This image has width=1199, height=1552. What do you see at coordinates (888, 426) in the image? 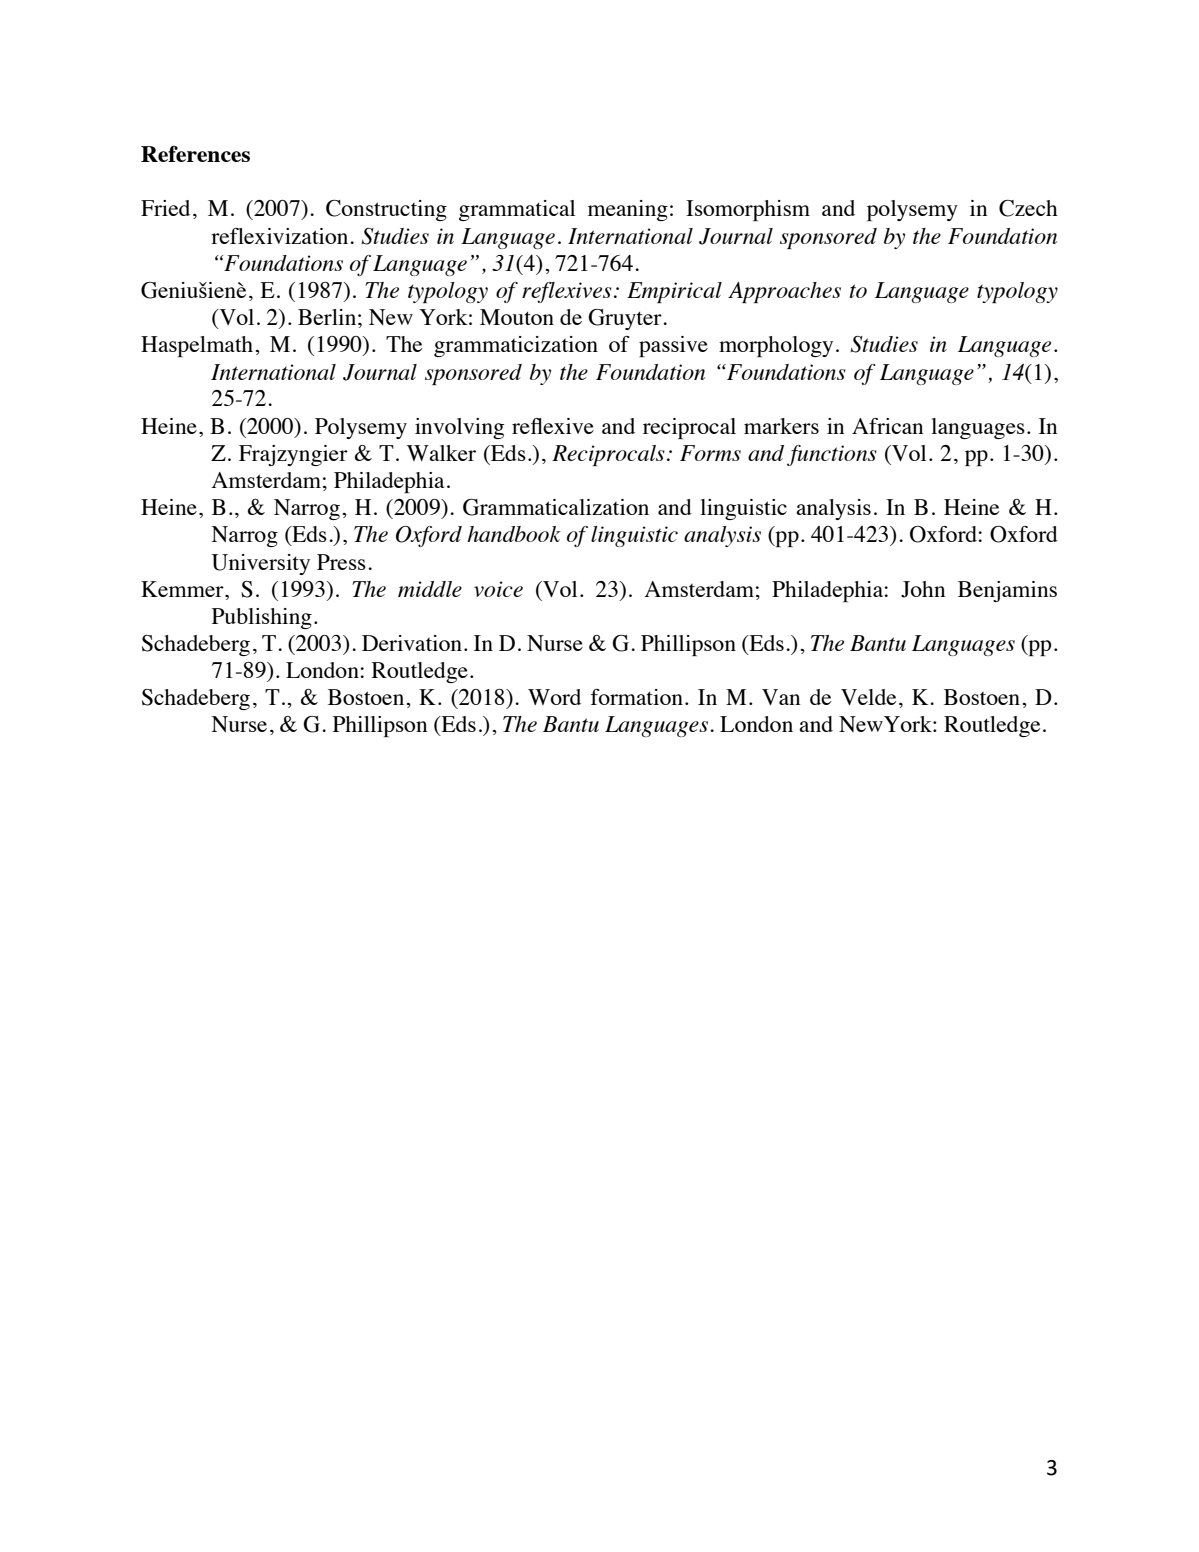
I see `African` at bounding box center [888, 426].
